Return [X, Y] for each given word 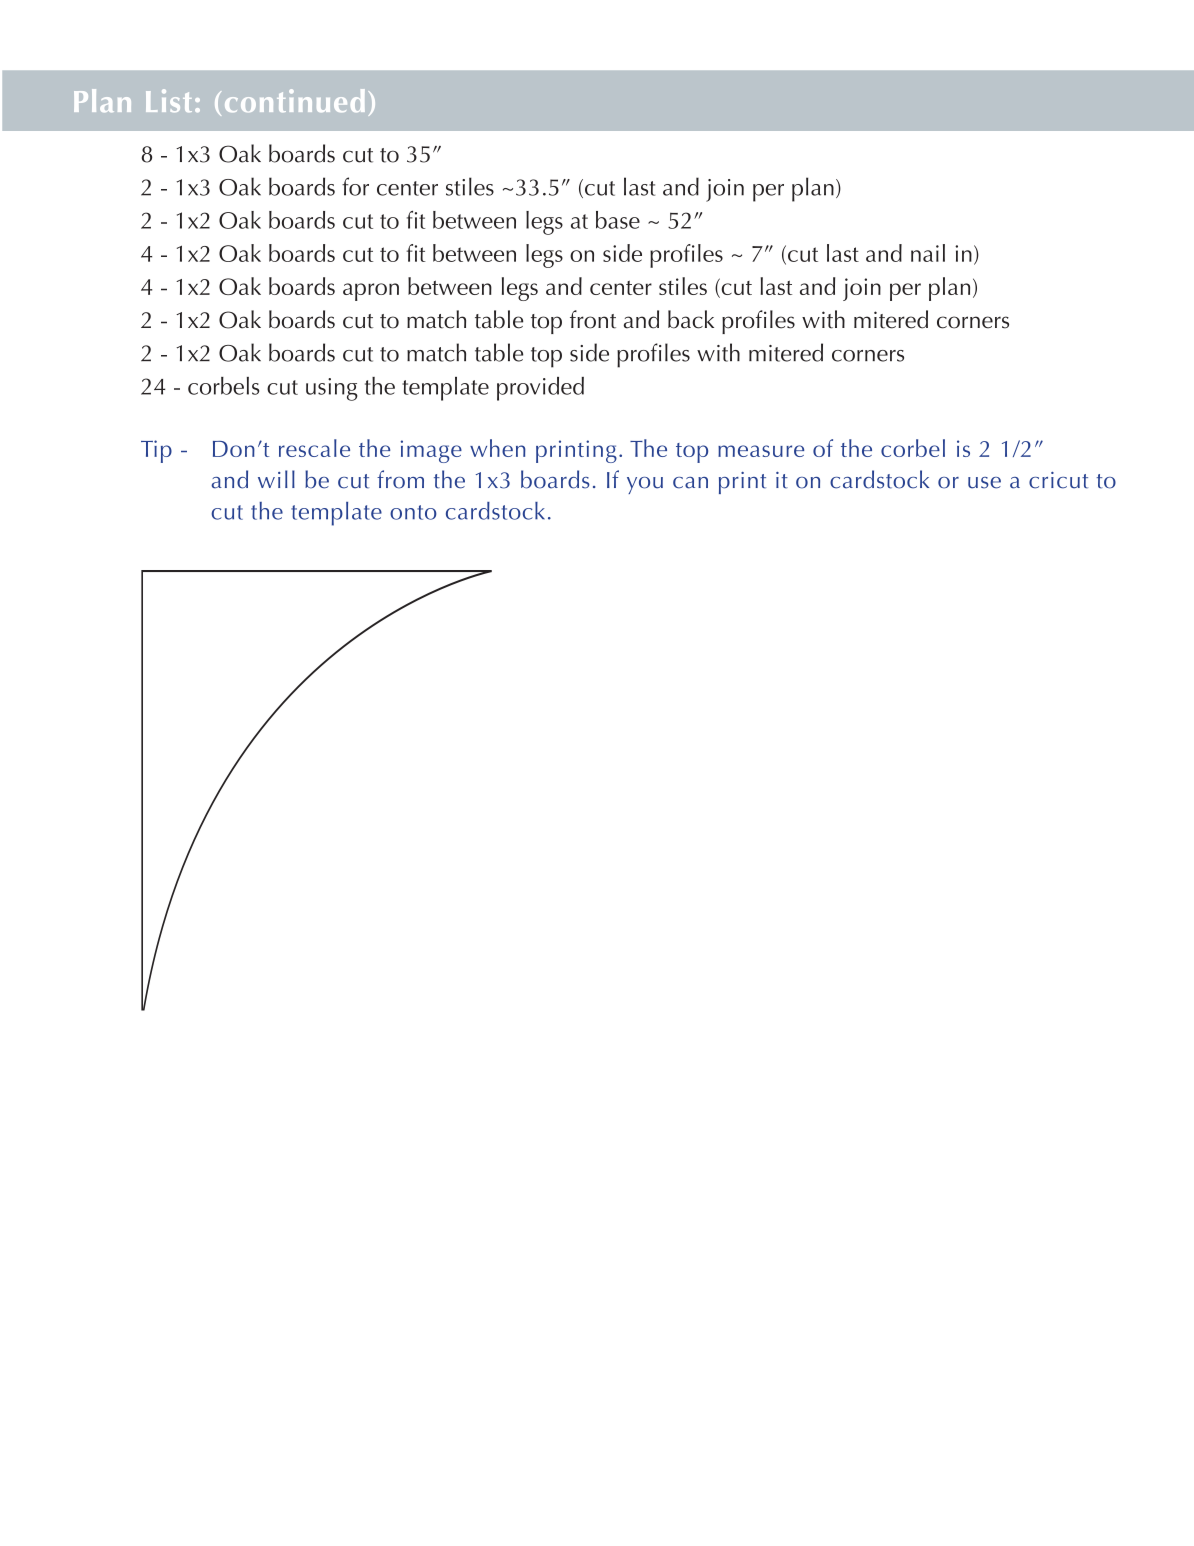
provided [540, 389]
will [276, 479]
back [691, 319]
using [332, 389]
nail [928, 253]
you [645, 485]
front [593, 319]
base [618, 220]
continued [295, 100]
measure [761, 451]
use [984, 483]
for [355, 186]
